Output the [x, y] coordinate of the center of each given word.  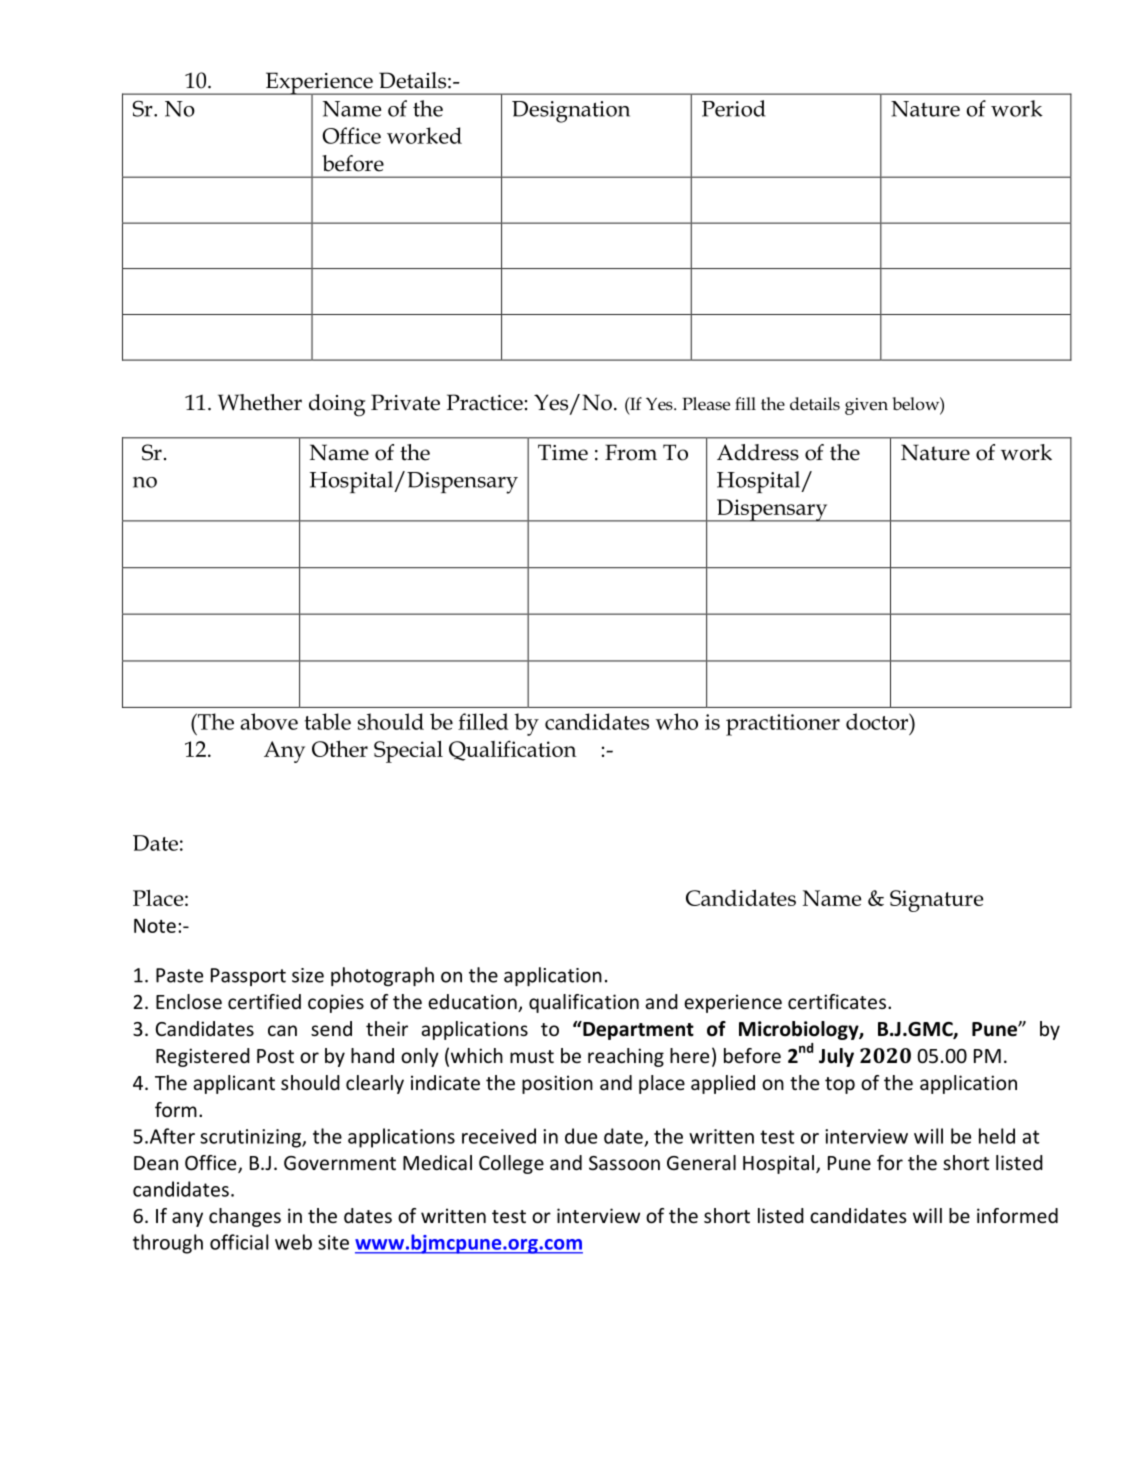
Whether [260, 402]
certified [264, 1001]
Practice [485, 402]
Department [637, 1030]
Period [733, 108]
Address [758, 452]
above [269, 721]
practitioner [783, 725]
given [866, 406]
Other [340, 749]
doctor [878, 721]
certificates [837, 1001]
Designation [571, 112]
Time [563, 452]
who [676, 721]
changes [245, 1217]
